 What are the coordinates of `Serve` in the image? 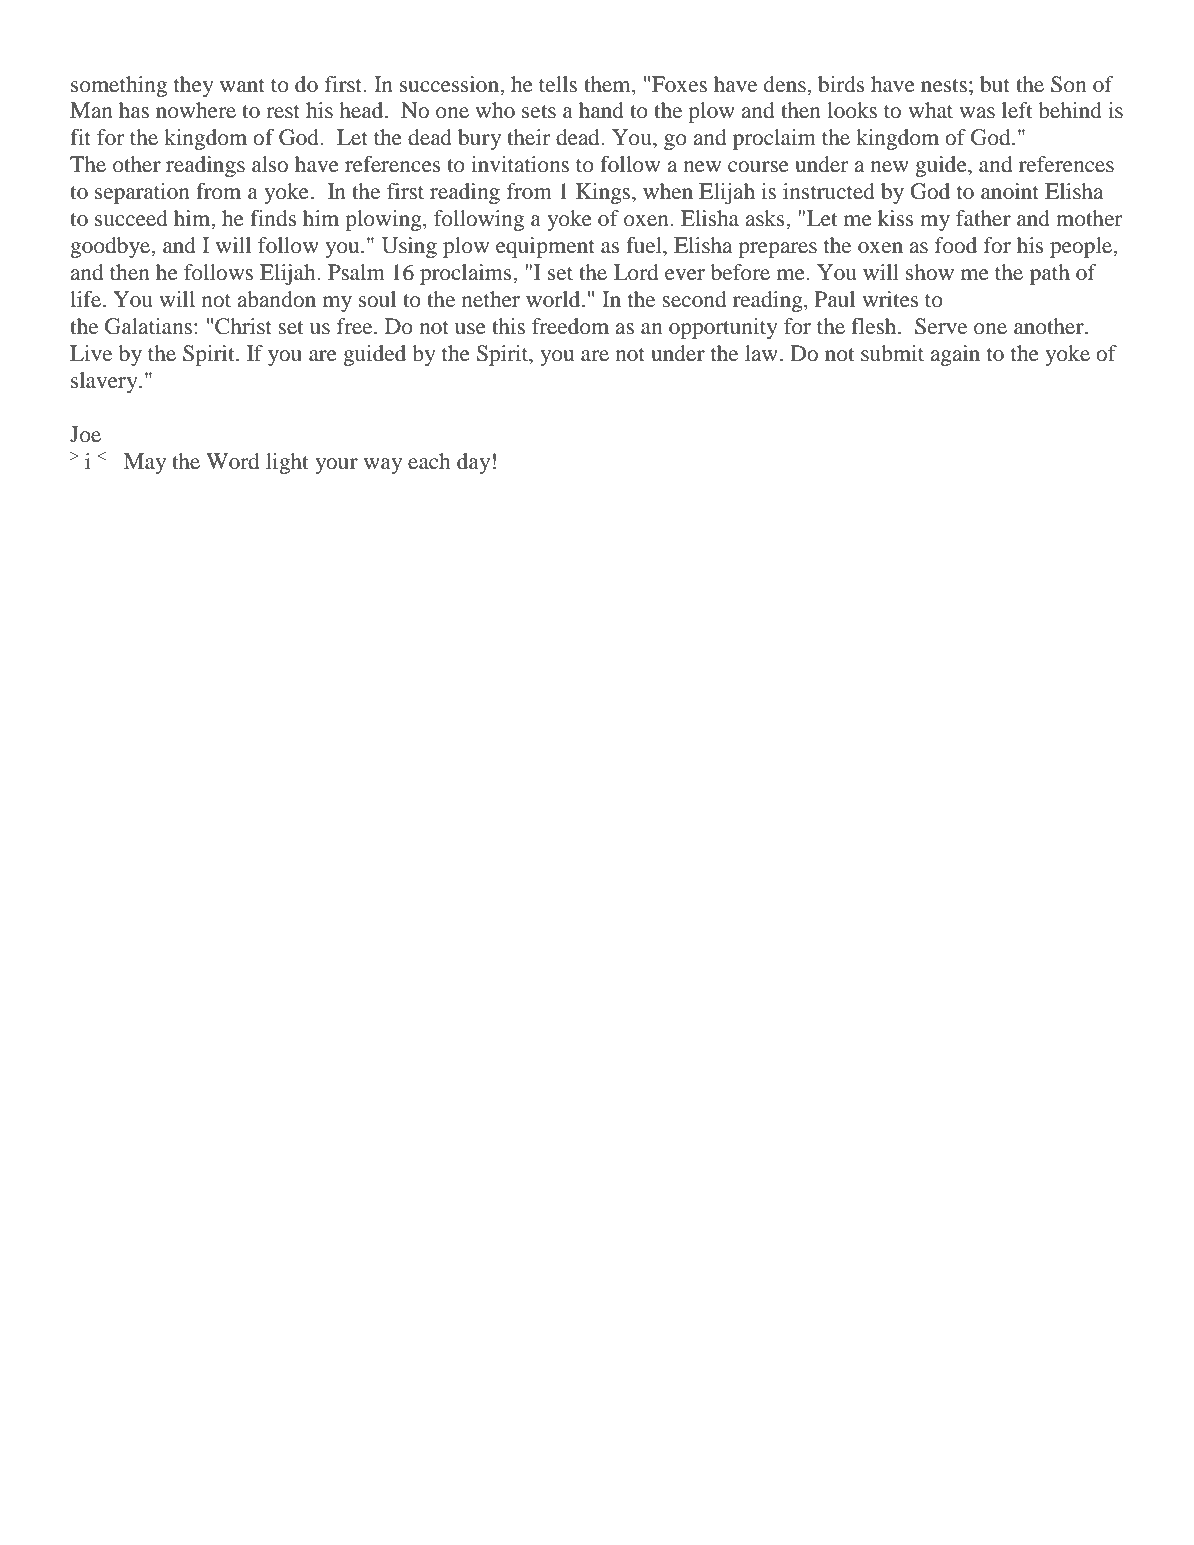 It's located at (941, 326).
